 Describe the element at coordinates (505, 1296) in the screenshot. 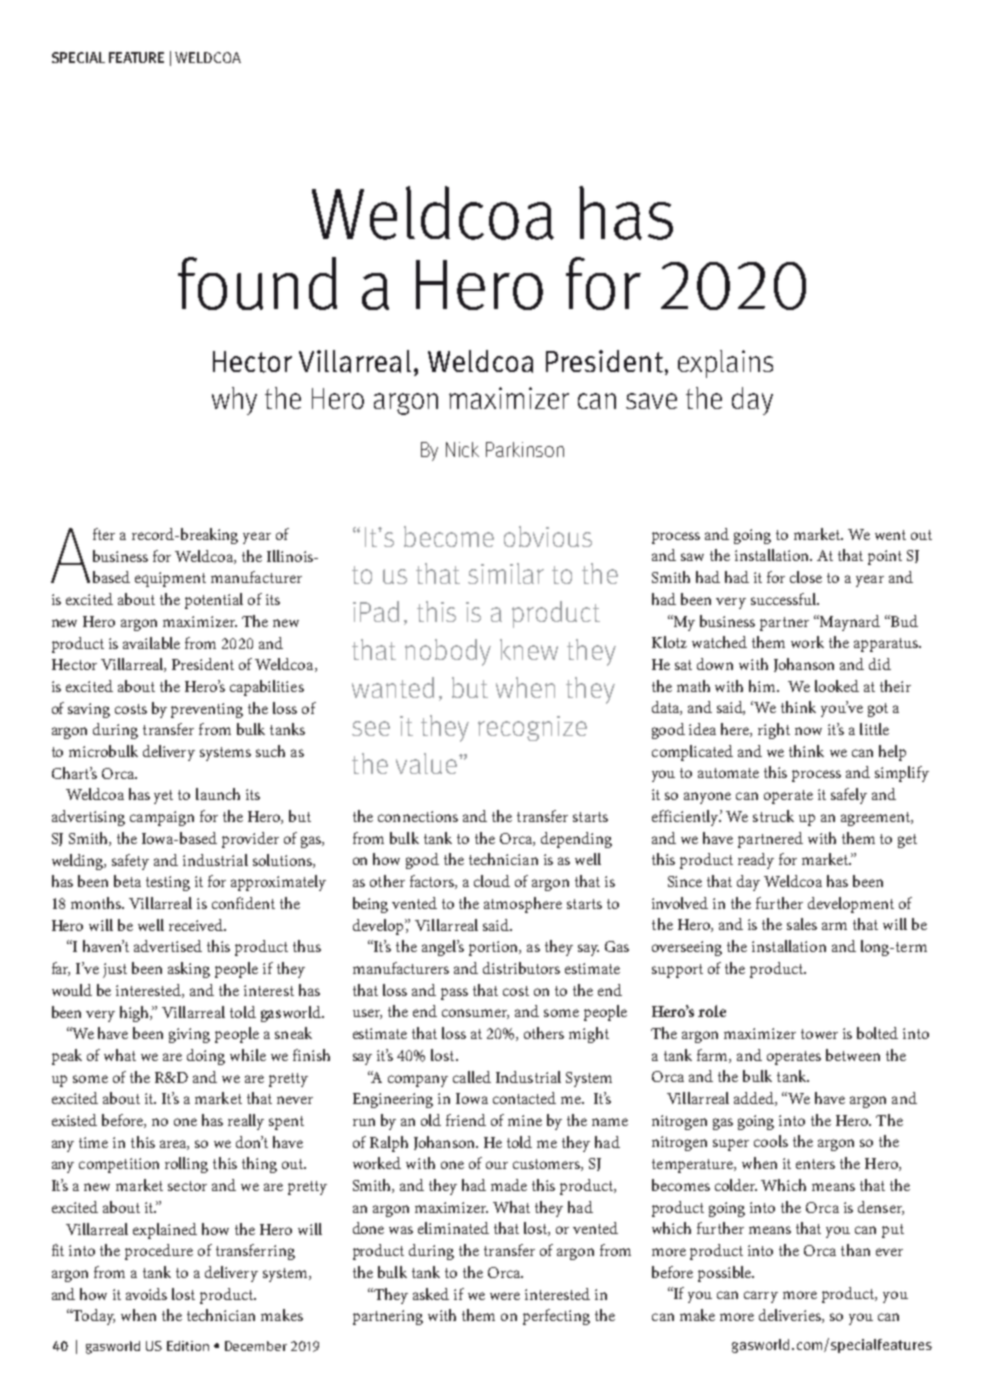

I see `were` at that location.
